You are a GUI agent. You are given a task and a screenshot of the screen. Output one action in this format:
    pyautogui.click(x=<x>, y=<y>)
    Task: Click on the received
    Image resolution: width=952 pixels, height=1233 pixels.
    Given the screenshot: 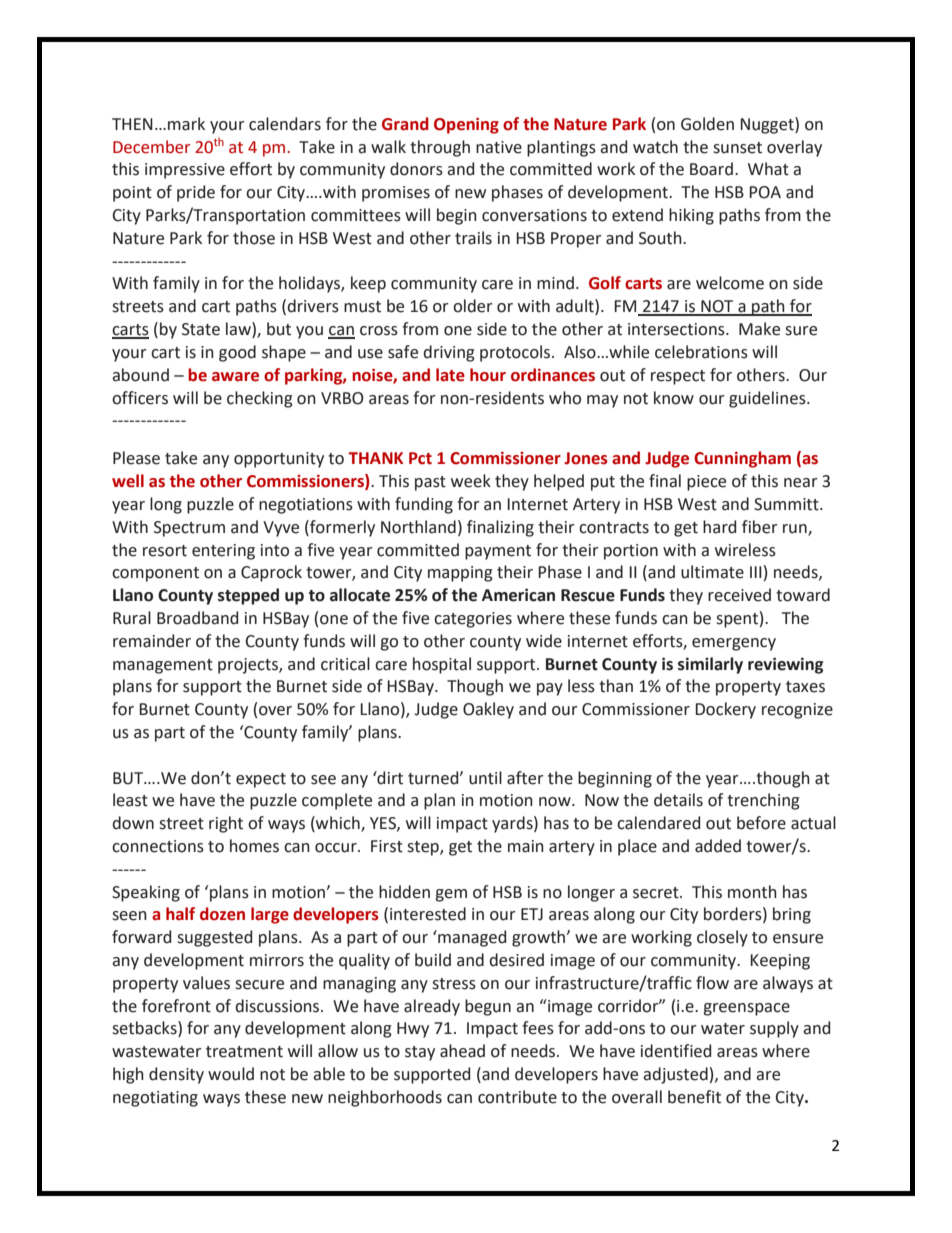 What is the action you would take?
    pyautogui.click(x=739, y=595)
